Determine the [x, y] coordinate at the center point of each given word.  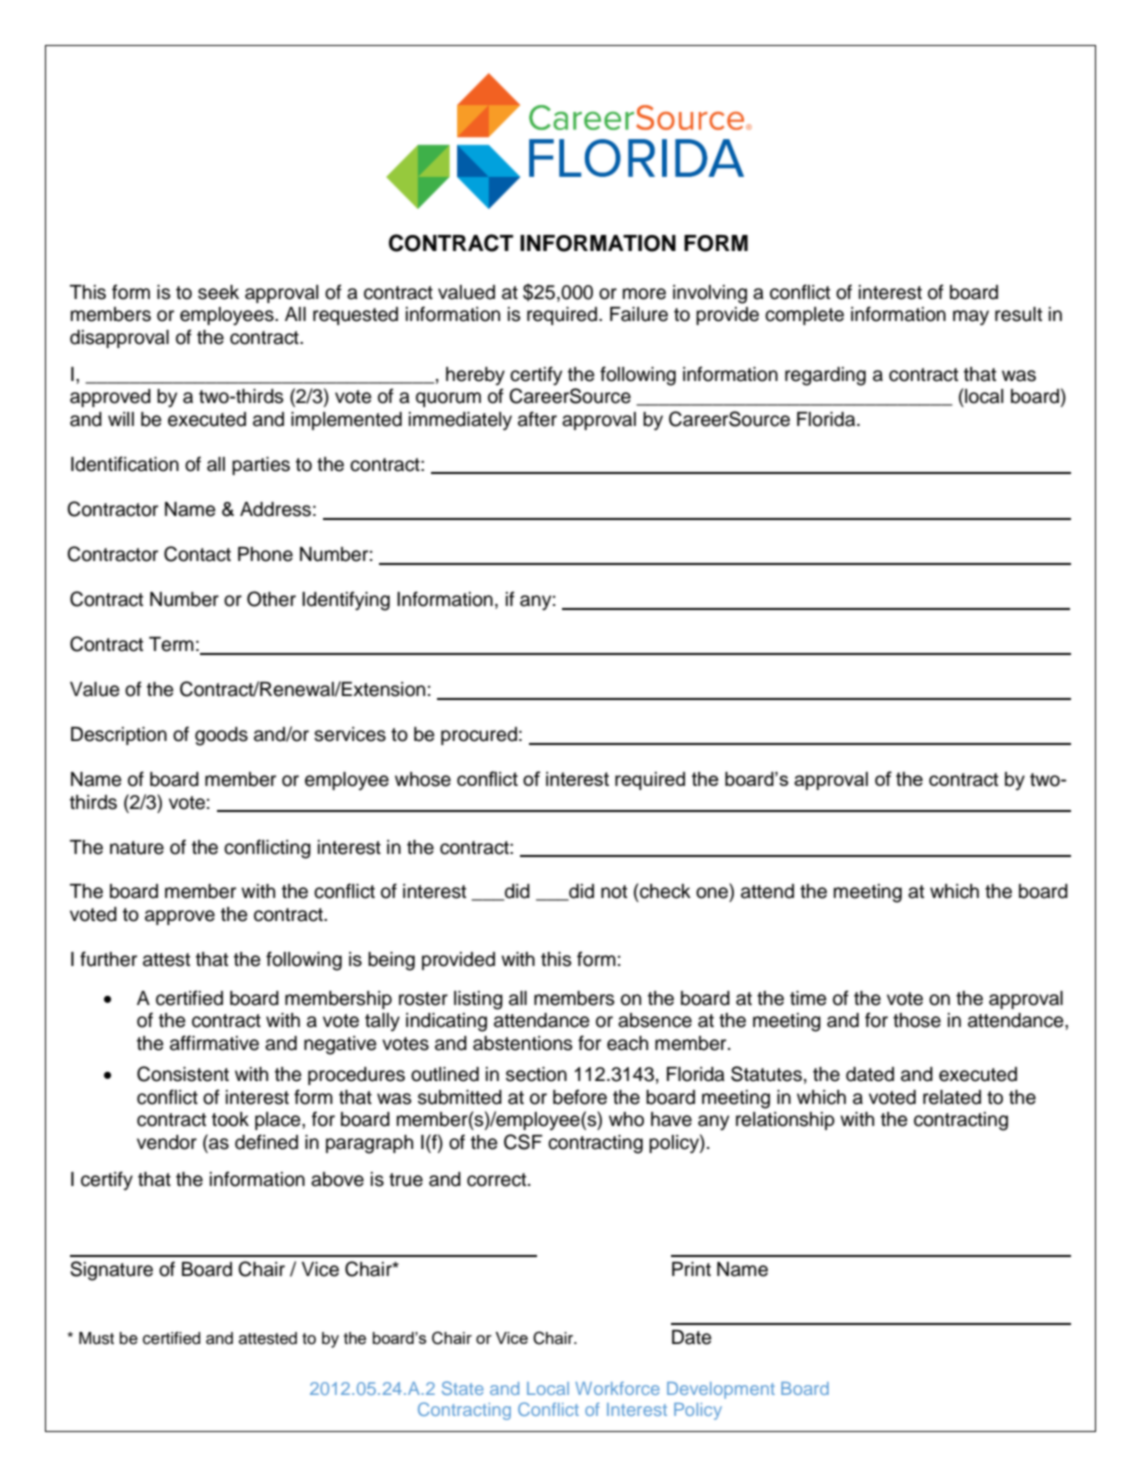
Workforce [617, 1388]
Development [721, 1390]
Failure [639, 314]
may [971, 317]
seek [218, 292]
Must [96, 1338]
